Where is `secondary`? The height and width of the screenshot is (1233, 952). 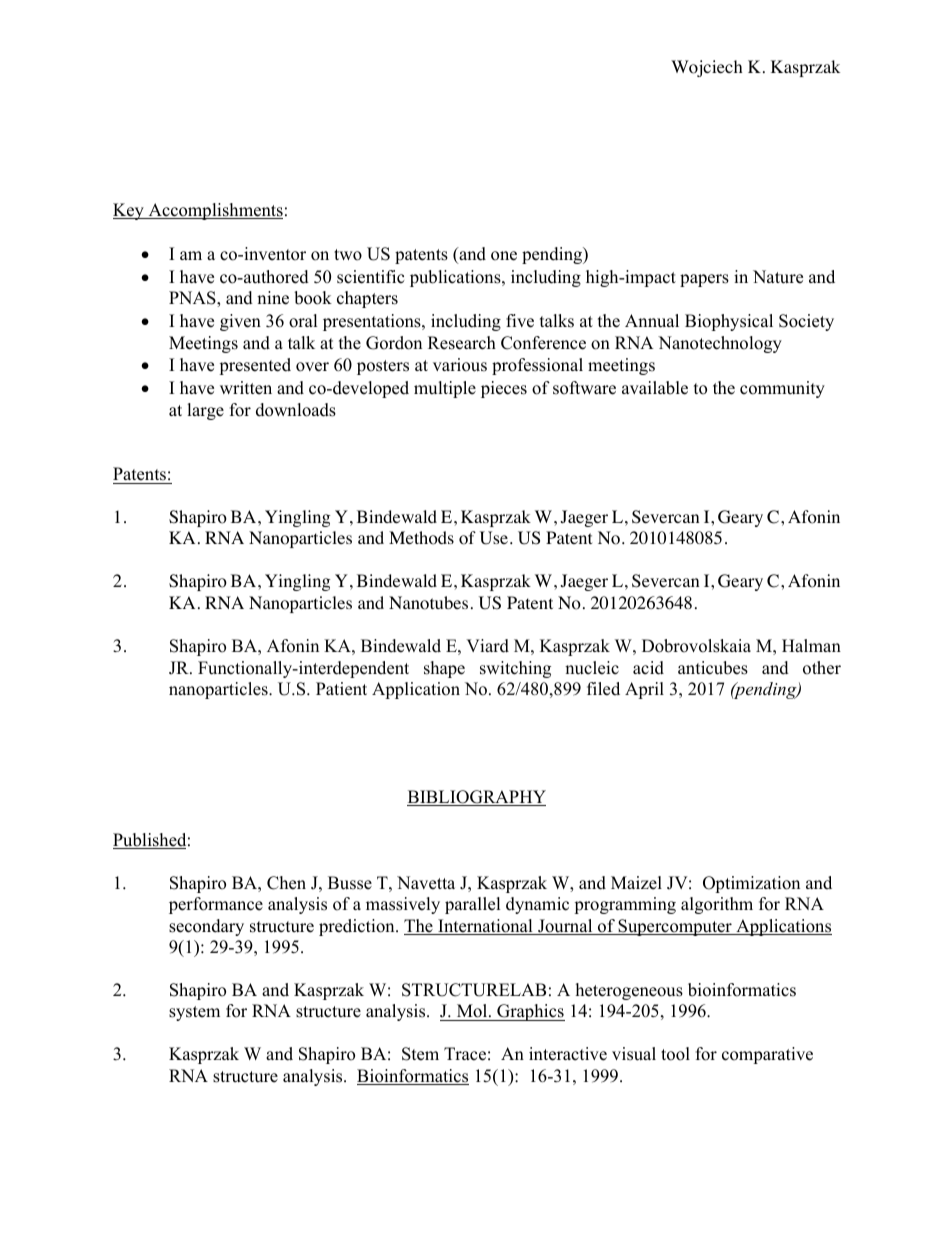
secondary is located at coordinates (206, 927).
